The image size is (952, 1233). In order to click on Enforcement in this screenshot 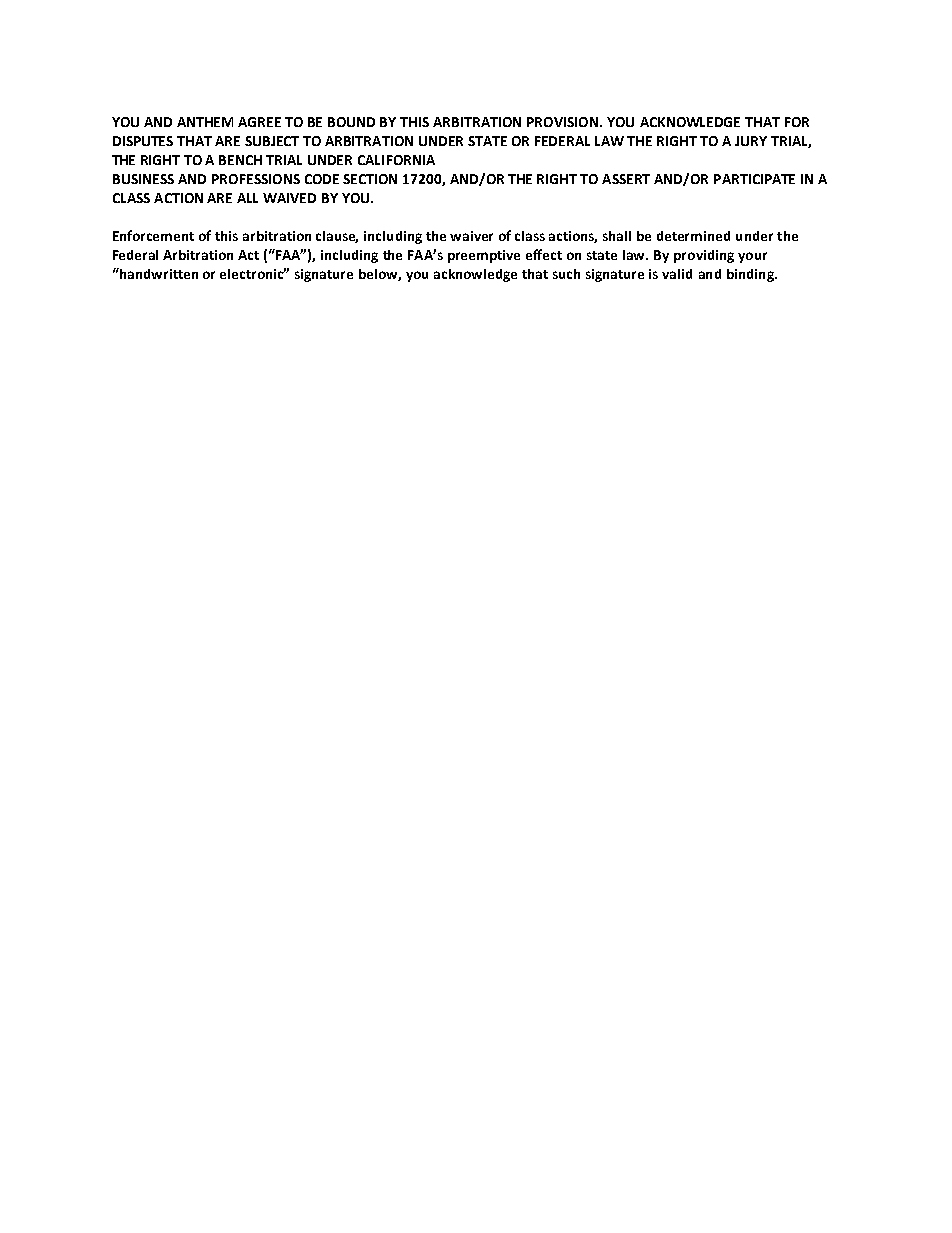, I will do `click(153, 235)`.
